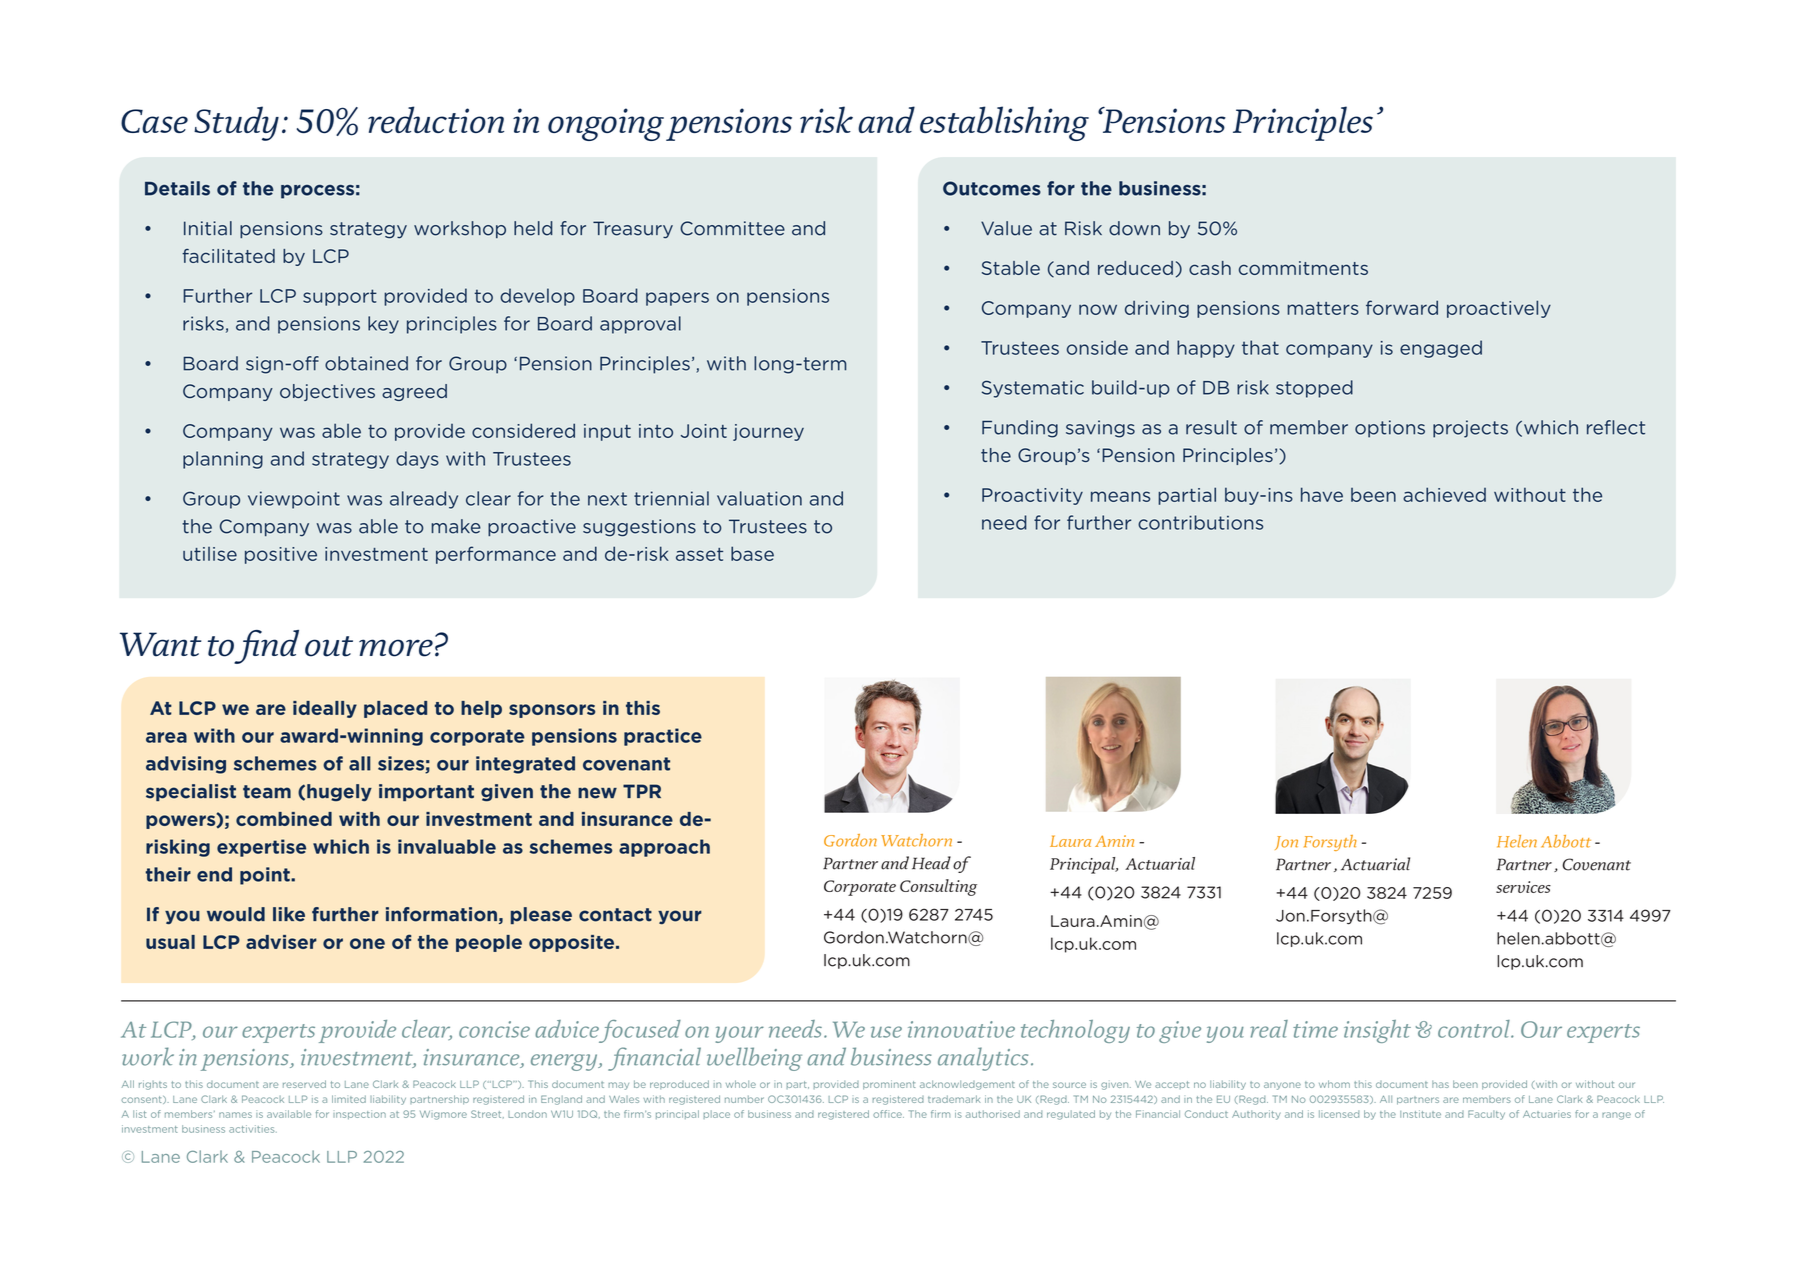 The height and width of the screenshot is (1270, 1797). What do you see at coordinates (1444, 494) in the screenshot?
I see `achieved` at bounding box center [1444, 494].
